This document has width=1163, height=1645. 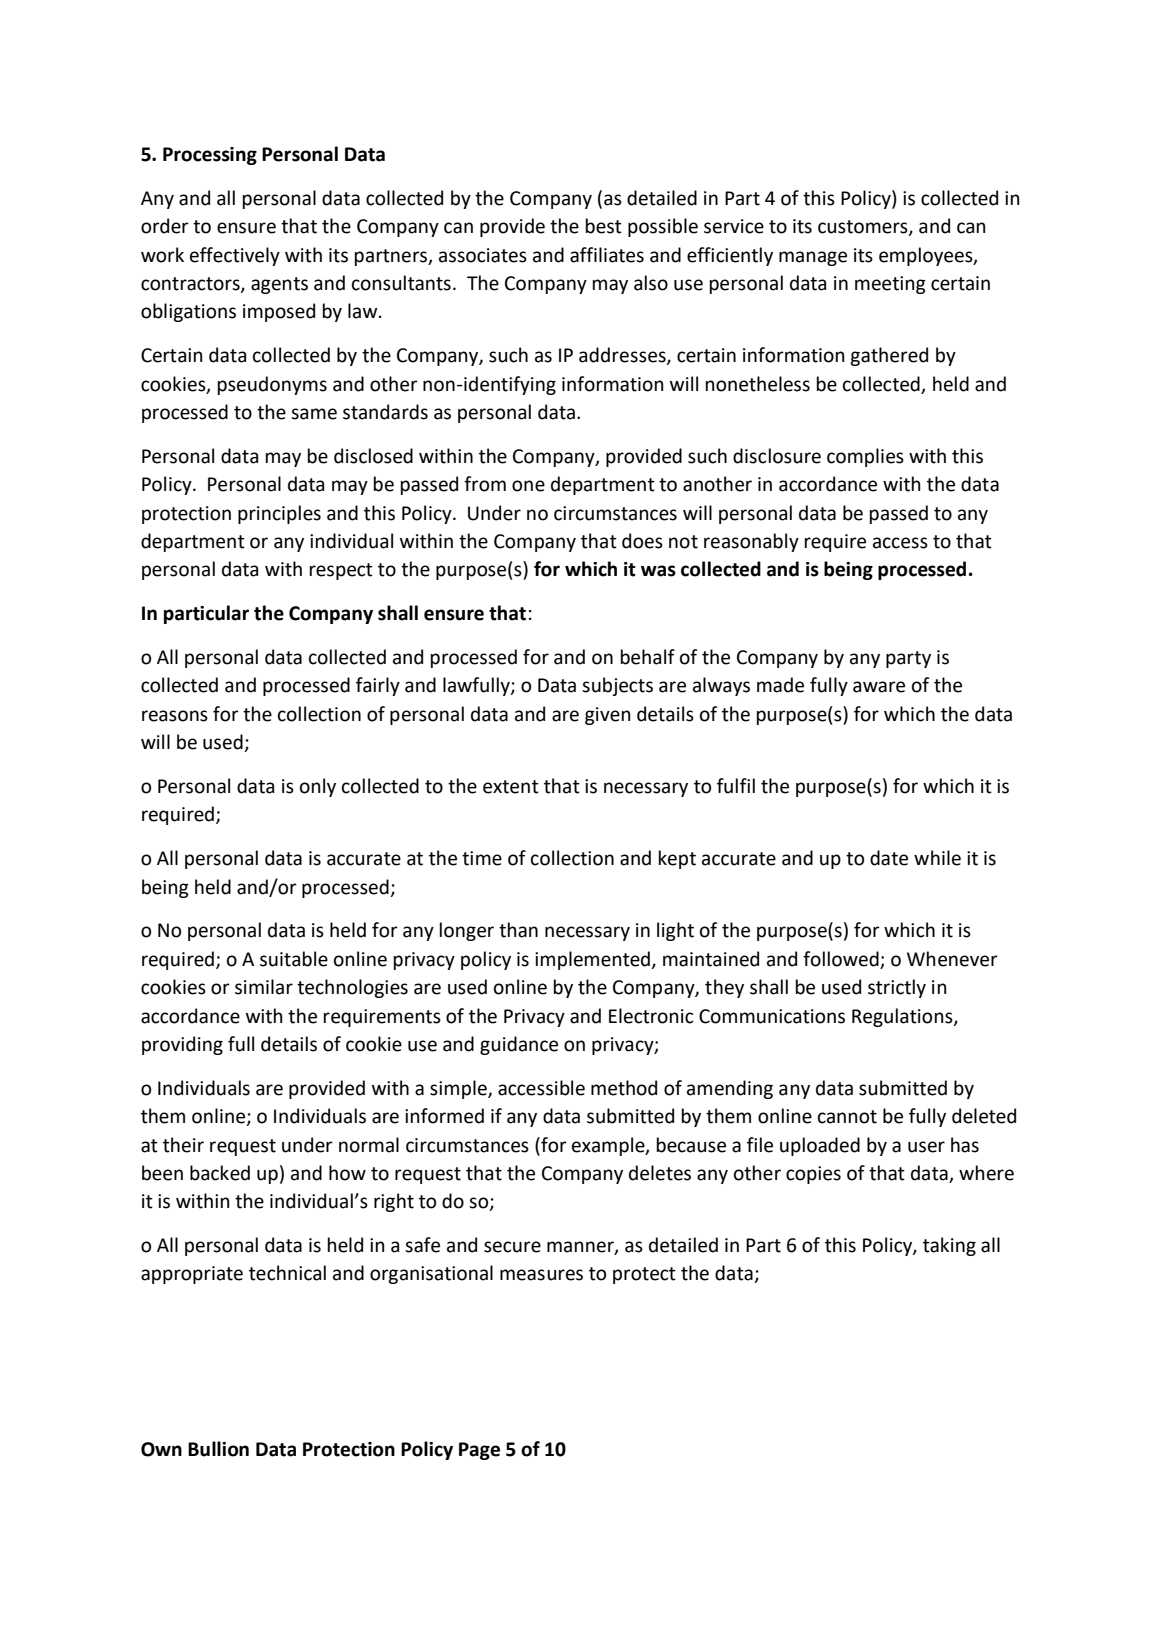 I want to click on Processing, so click(x=210, y=156).
